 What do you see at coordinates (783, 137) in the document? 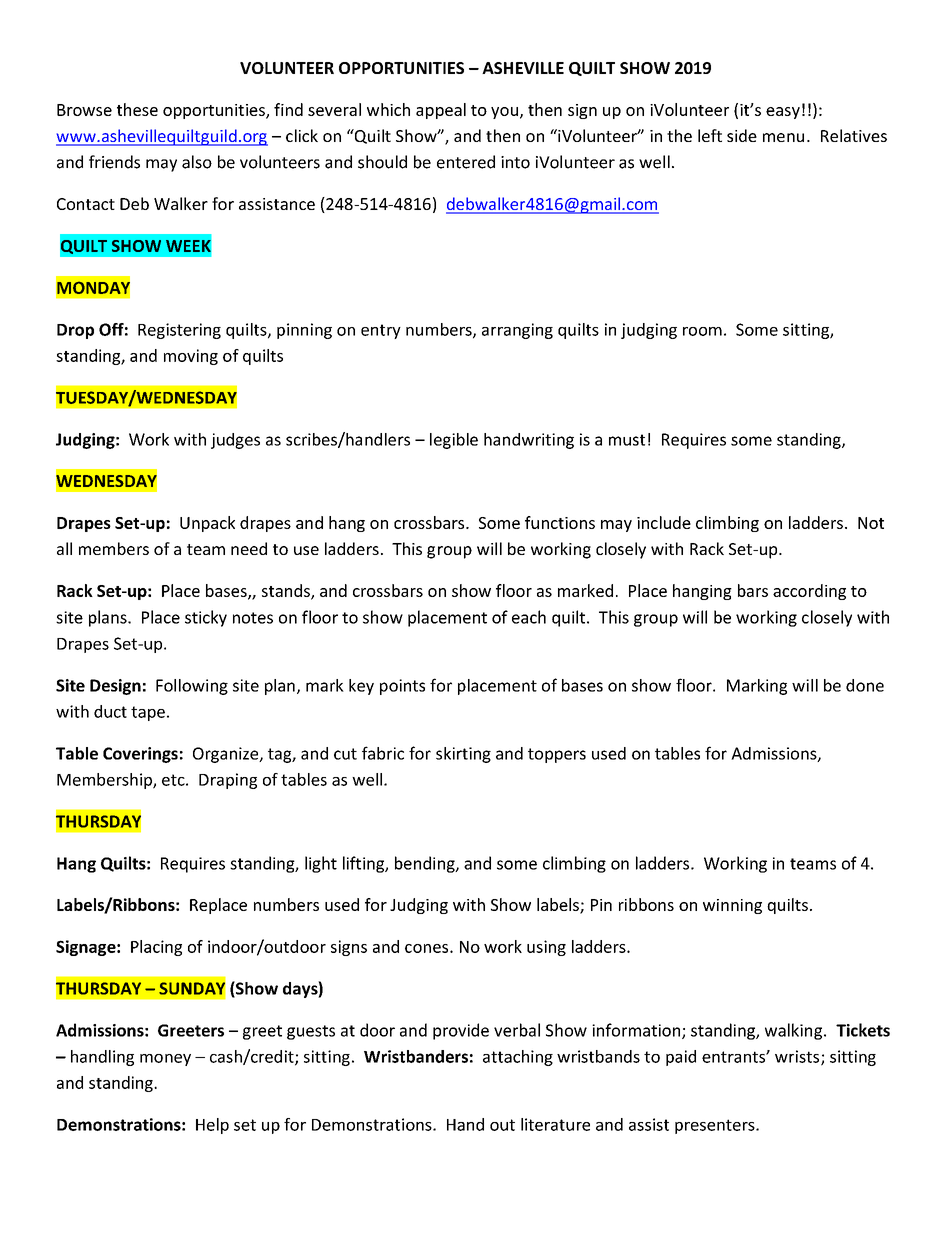
I see `menu` at bounding box center [783, 137].
